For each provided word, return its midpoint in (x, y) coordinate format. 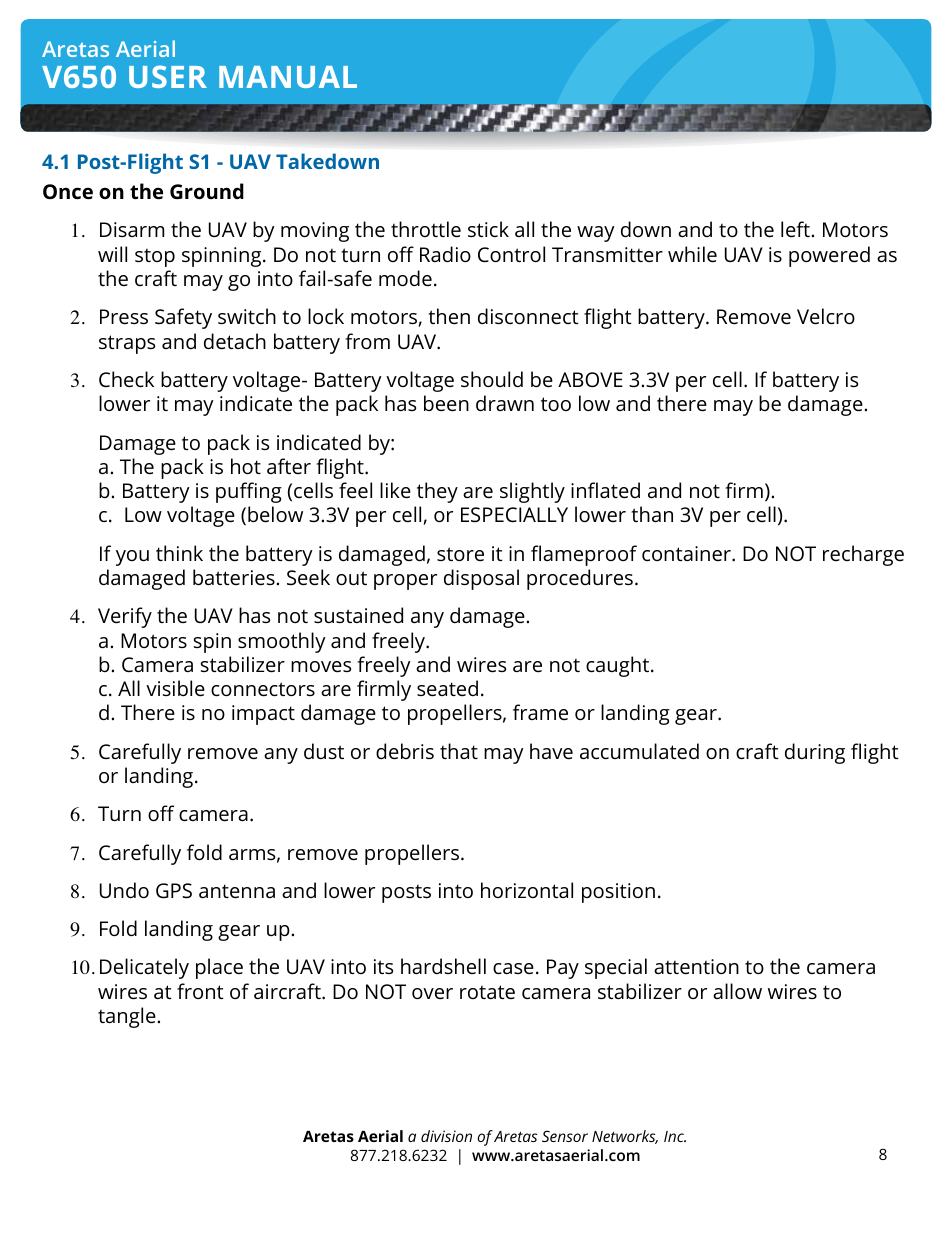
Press (124, 316)
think (179, 553)
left (795, 229)
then (449, 316)
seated (447, 688)
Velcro (826, 316)
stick (488, 229)
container (687, 553)
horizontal (527, 890)
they (437, 492)
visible (175, 688)
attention (696, 966)
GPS (174, 891)
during (815, 753)
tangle (127, 1017)
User (168, 76)
